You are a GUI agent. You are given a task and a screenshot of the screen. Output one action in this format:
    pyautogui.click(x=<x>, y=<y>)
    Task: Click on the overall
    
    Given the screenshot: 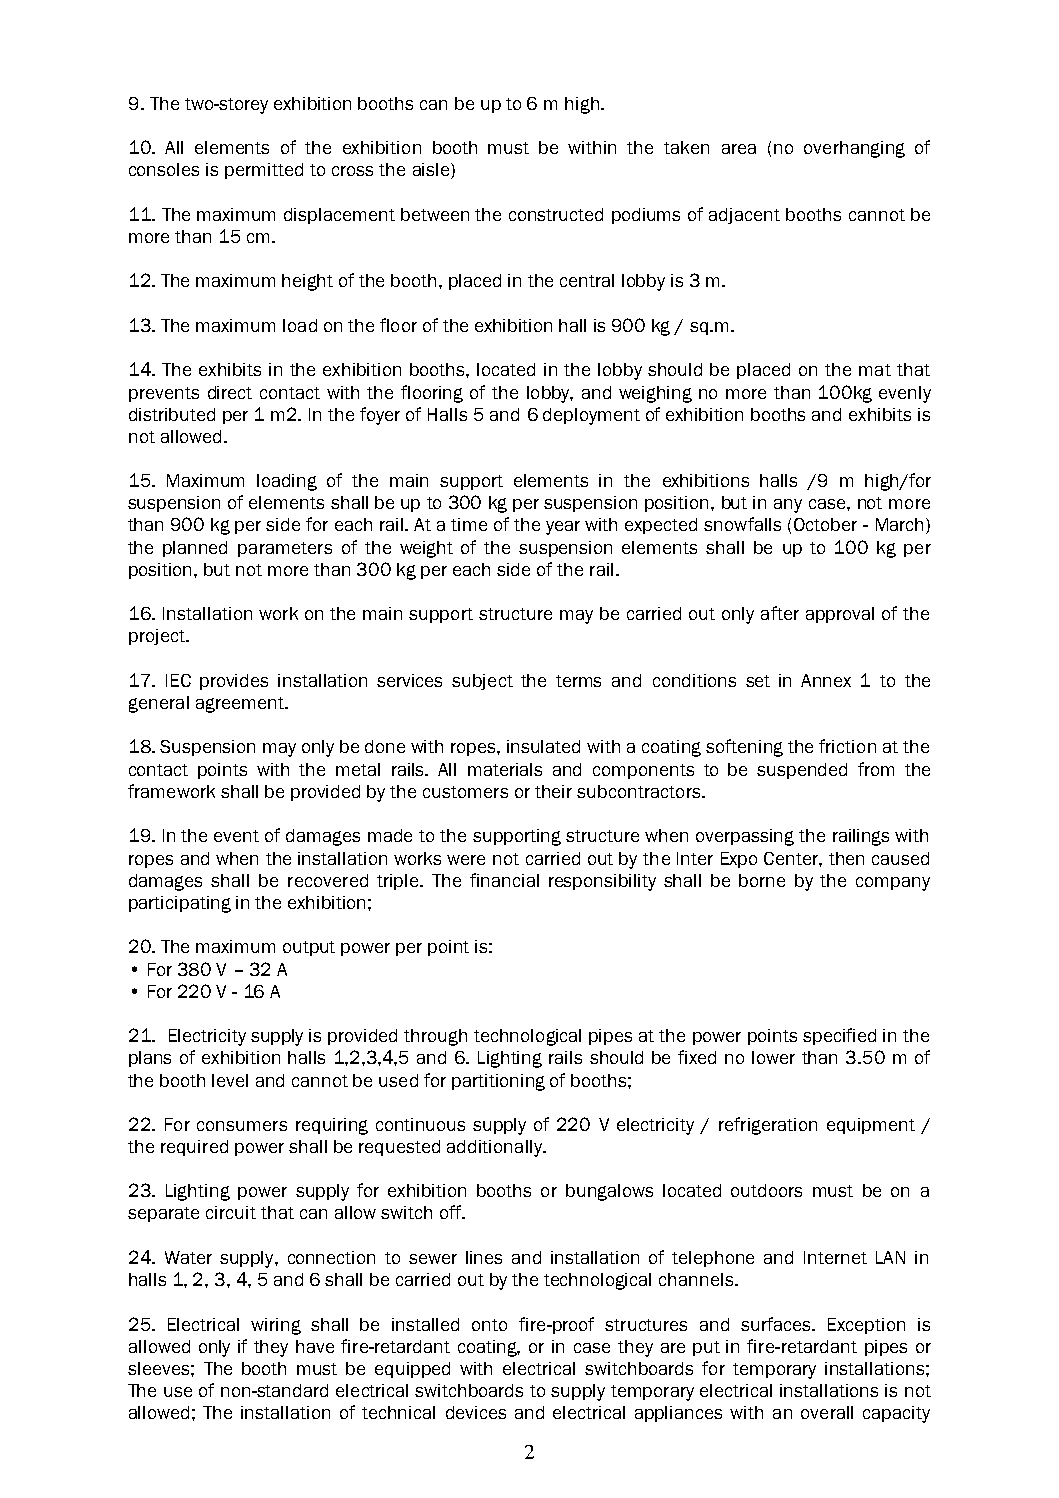 What is the action you would take?
    pyautogui.click(x=827, y=1412)
